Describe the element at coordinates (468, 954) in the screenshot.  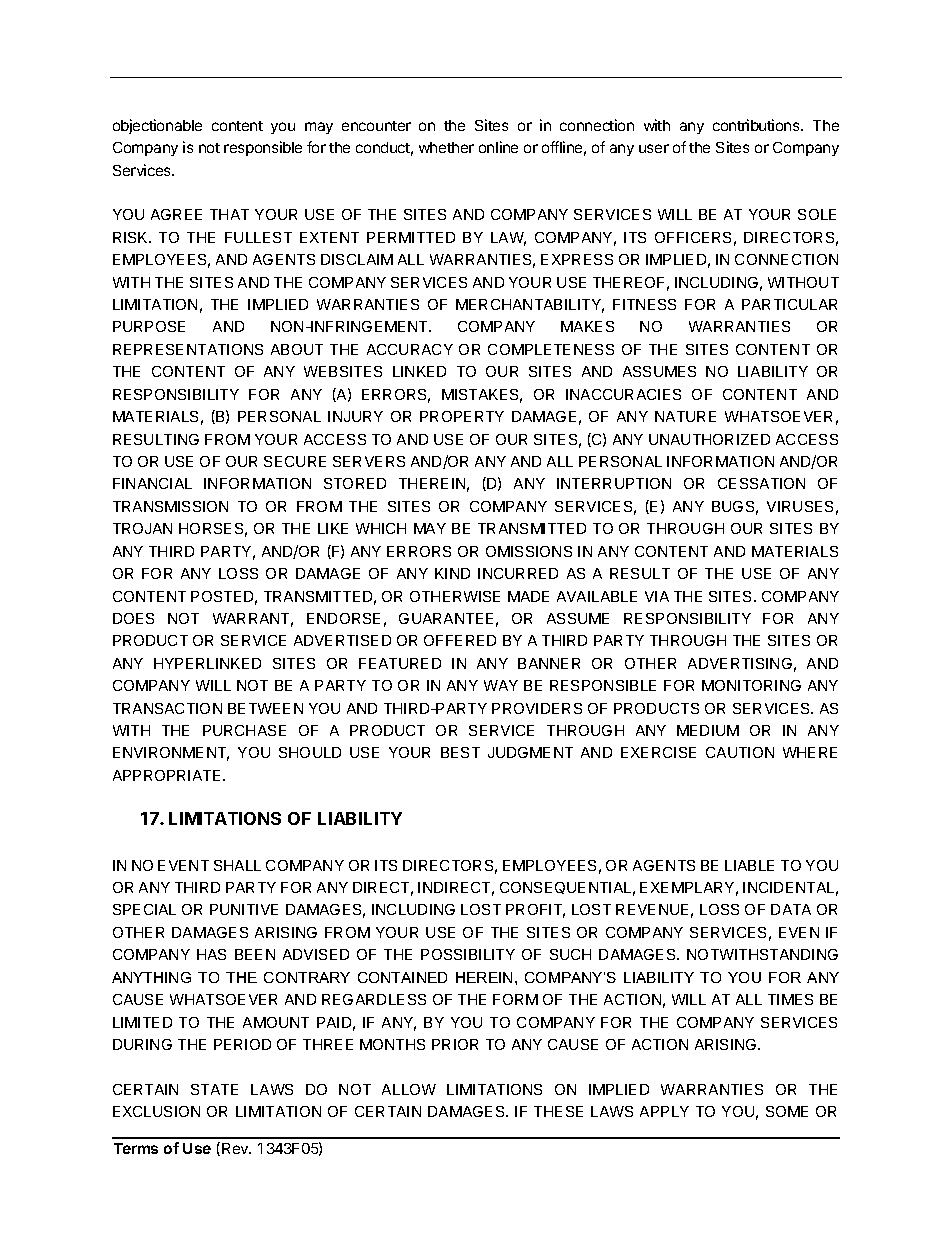
I see `POSSIBILITY` at that location.
